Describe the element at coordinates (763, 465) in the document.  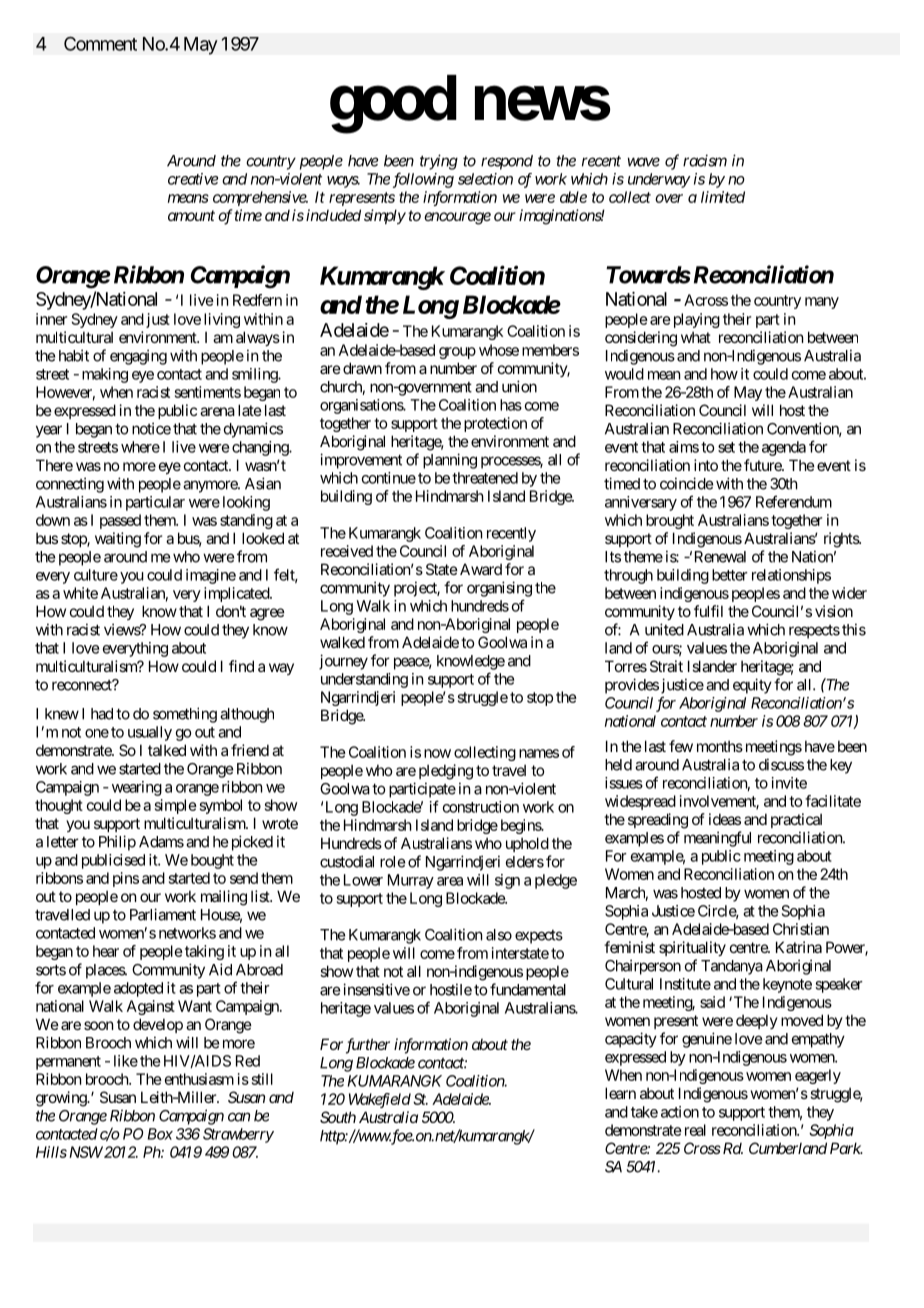
I see `future` at that location.
